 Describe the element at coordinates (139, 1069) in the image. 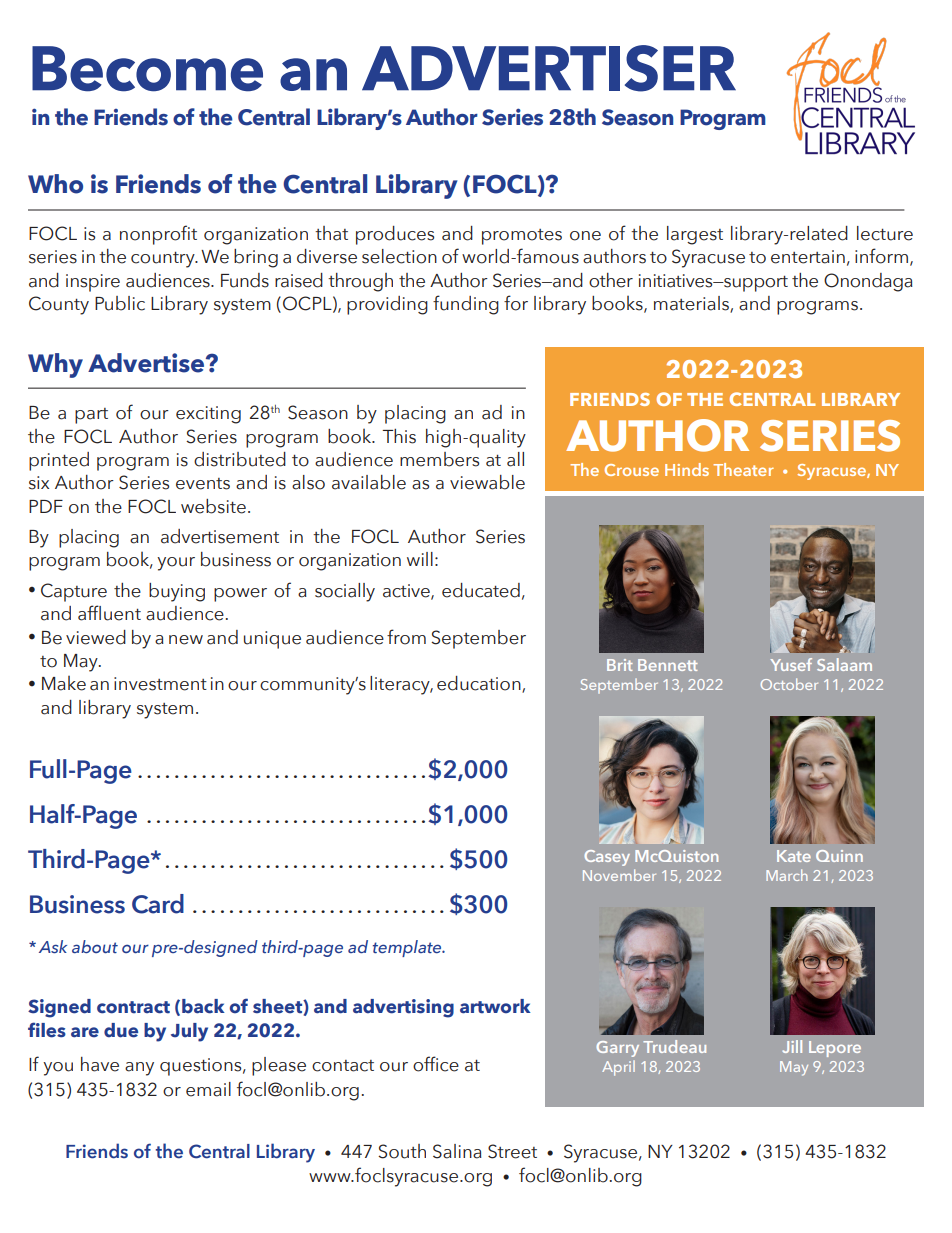

I see `any` at that location.
